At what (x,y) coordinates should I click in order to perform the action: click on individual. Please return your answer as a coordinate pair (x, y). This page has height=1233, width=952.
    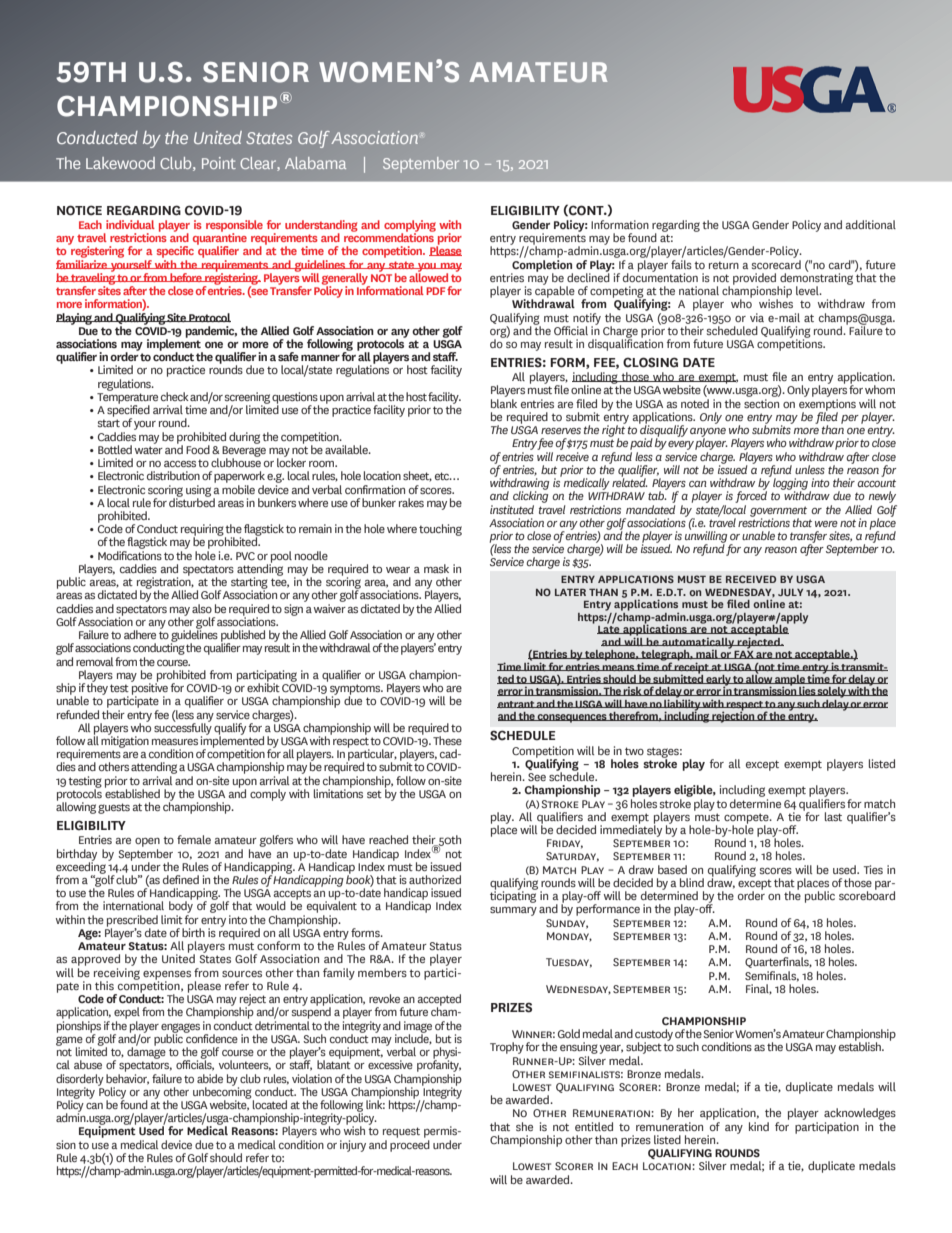
    Looking at the image, I should click on (130, 224).
